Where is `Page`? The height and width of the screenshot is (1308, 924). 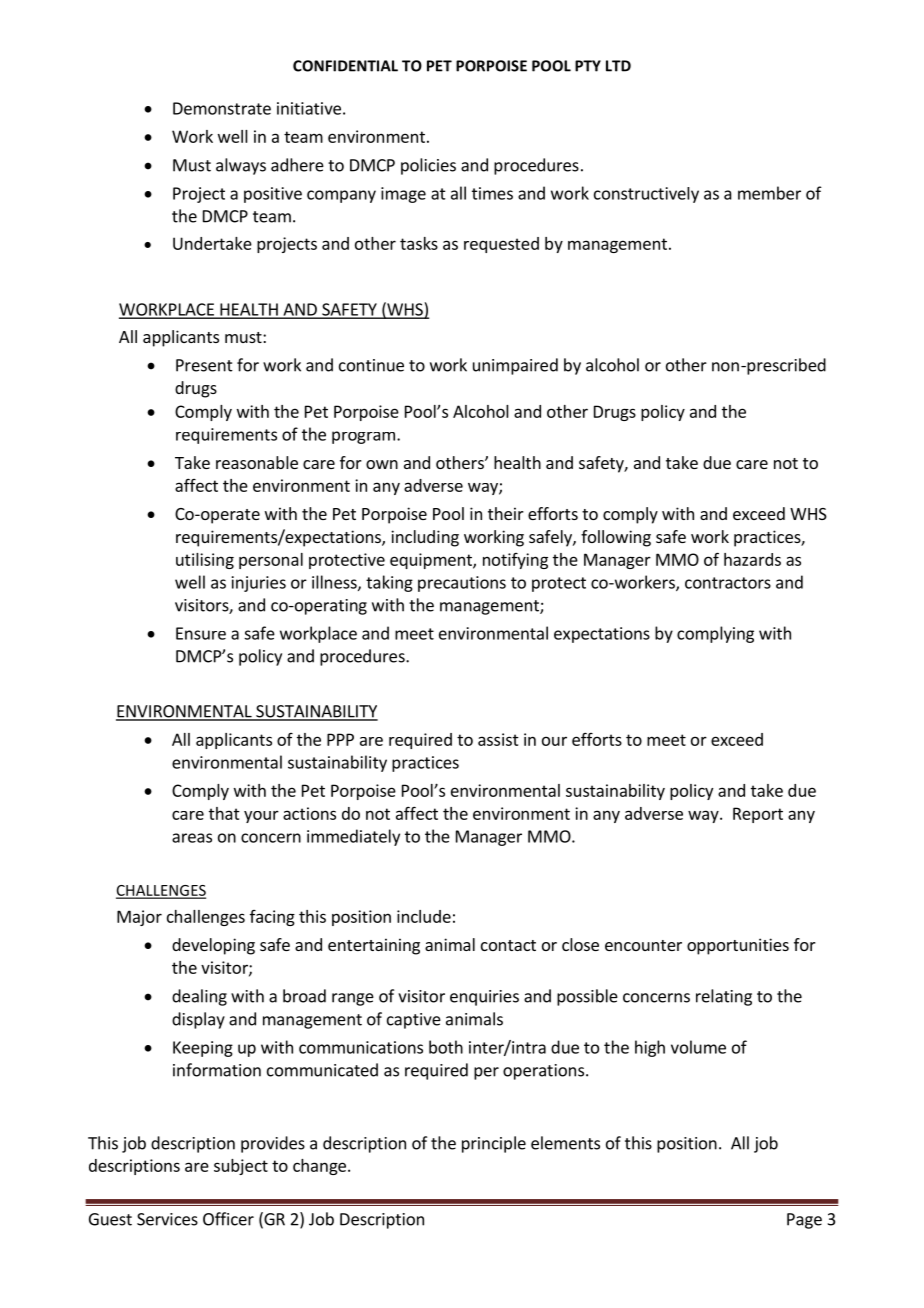
Page is located at coordinates (804, 1221).
